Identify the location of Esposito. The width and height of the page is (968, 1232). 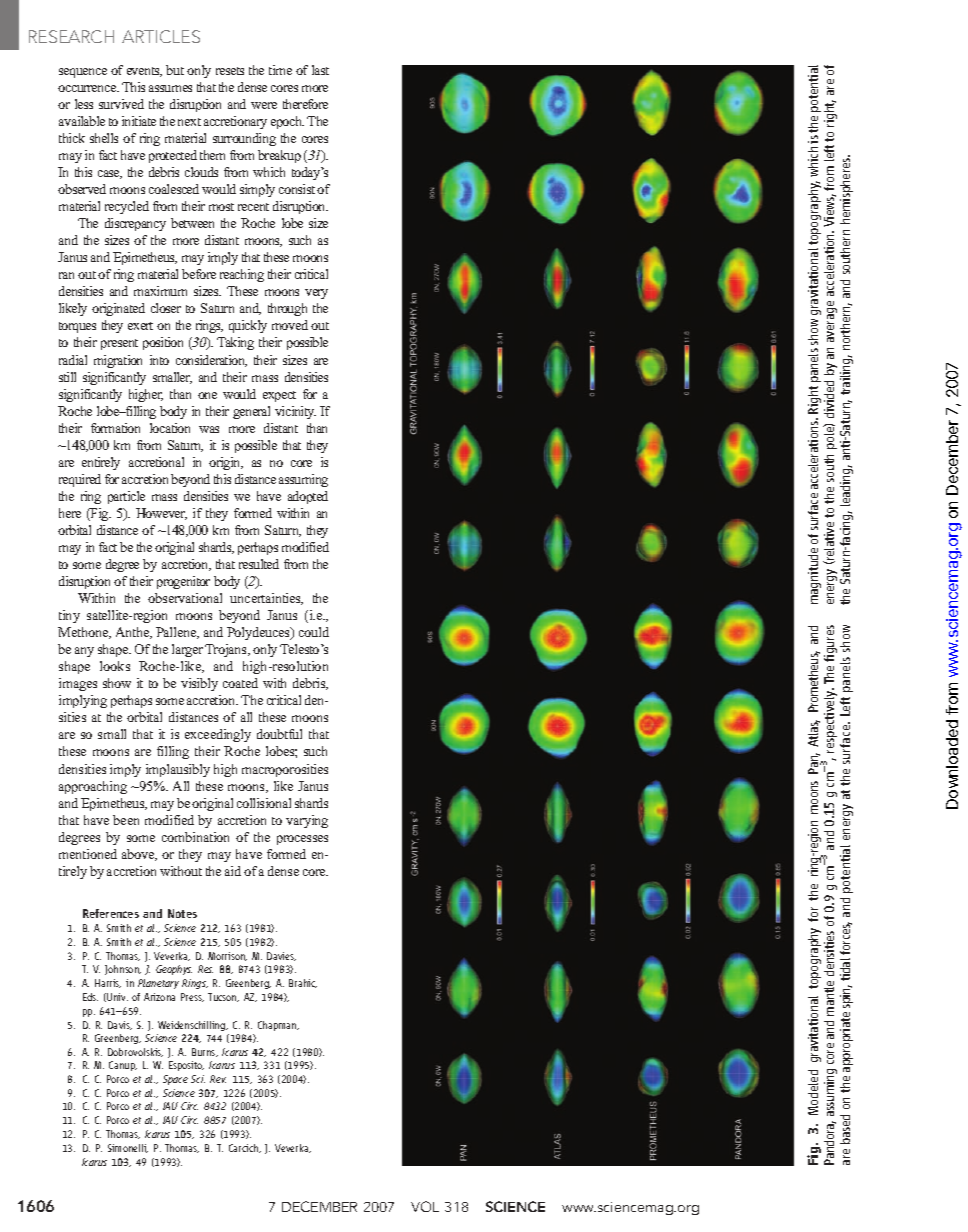
(186, 1066).
